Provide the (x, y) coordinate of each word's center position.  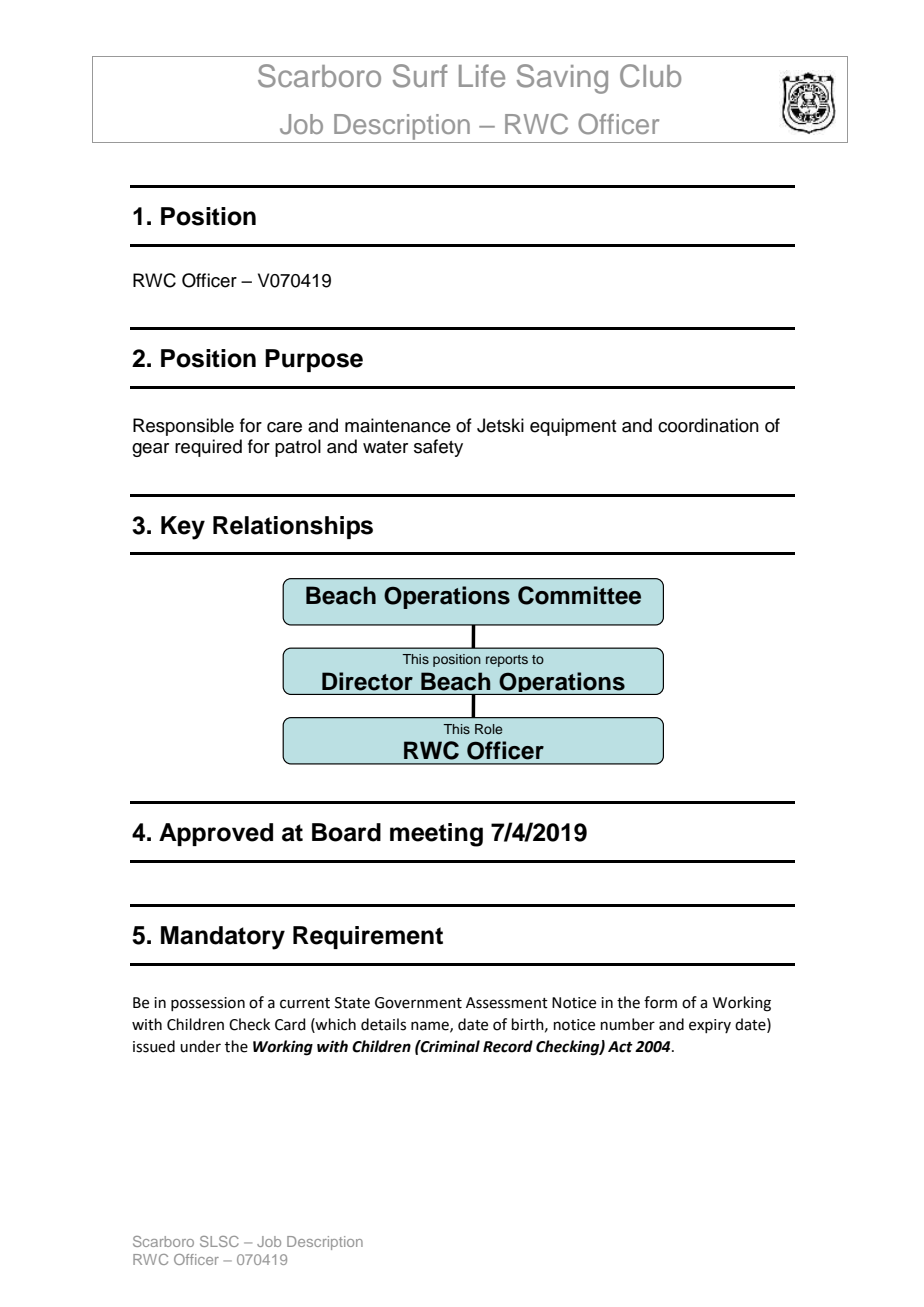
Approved (216, 834)
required (208, 448)
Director (367, 681)
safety (438, 448)
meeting (436, 835)
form (660, 1002)
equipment (573, 427)
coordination (708, 425)
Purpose (314, 360)
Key (183, 528)
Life (482, 75)
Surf (420, 76)
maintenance (398, 425)
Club (650, 76)
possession (208, 1004)
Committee (579, 595)
